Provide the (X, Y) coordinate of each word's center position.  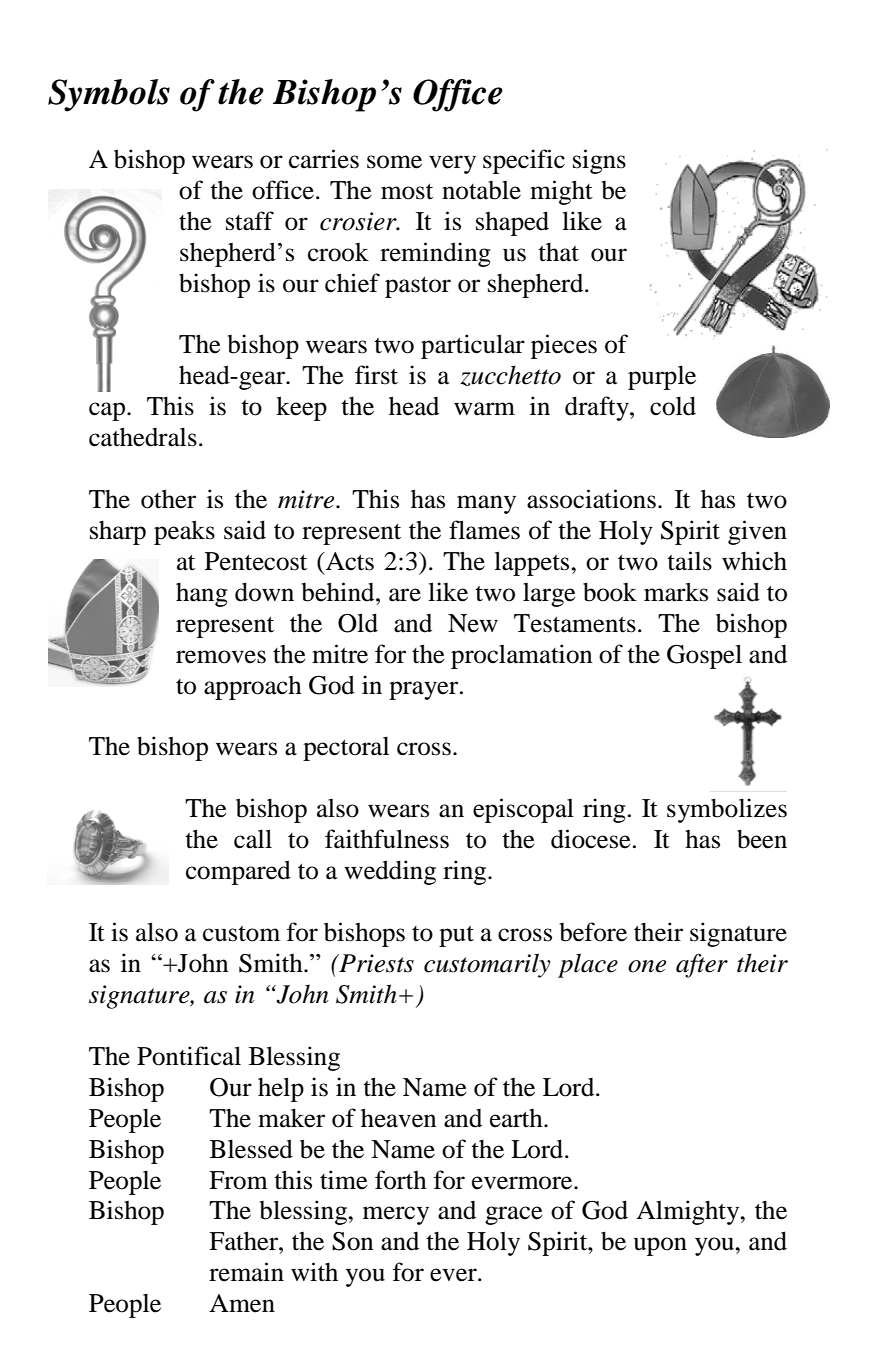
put (456, 936)
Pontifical (189, 1056)
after (702, 965)
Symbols (109, 95)
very (452, 164)
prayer (425, 690)
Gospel (704, 656)
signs (599, 161)
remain (246, 1272)
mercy (396, 1215)
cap (107, 411)
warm (484, 409)
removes (221, 657)
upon (660, 1246)
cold (673, 406)
